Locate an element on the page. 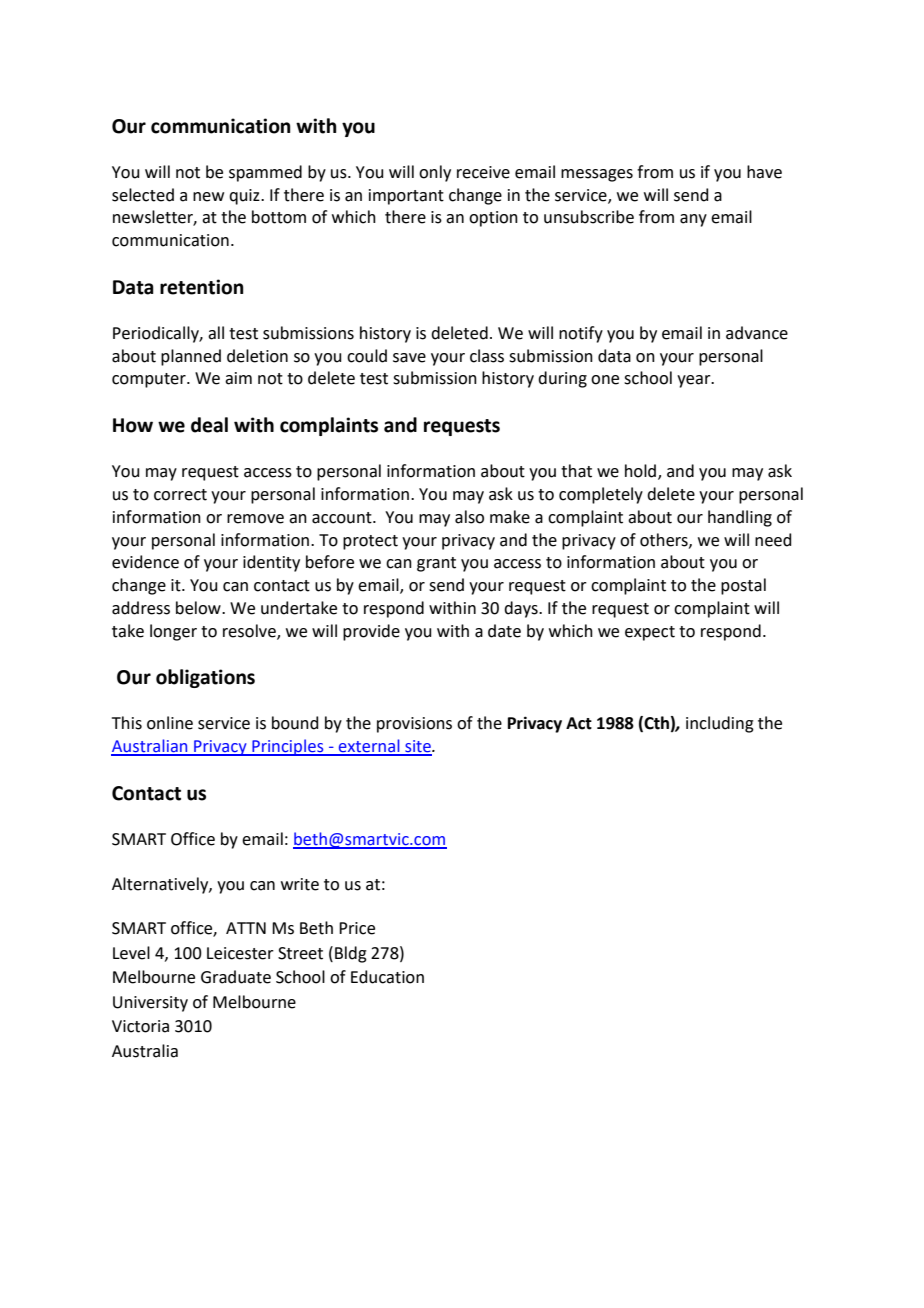 The height and width of the image is (1308, 924). handling is located at coordinates (740, 518).
